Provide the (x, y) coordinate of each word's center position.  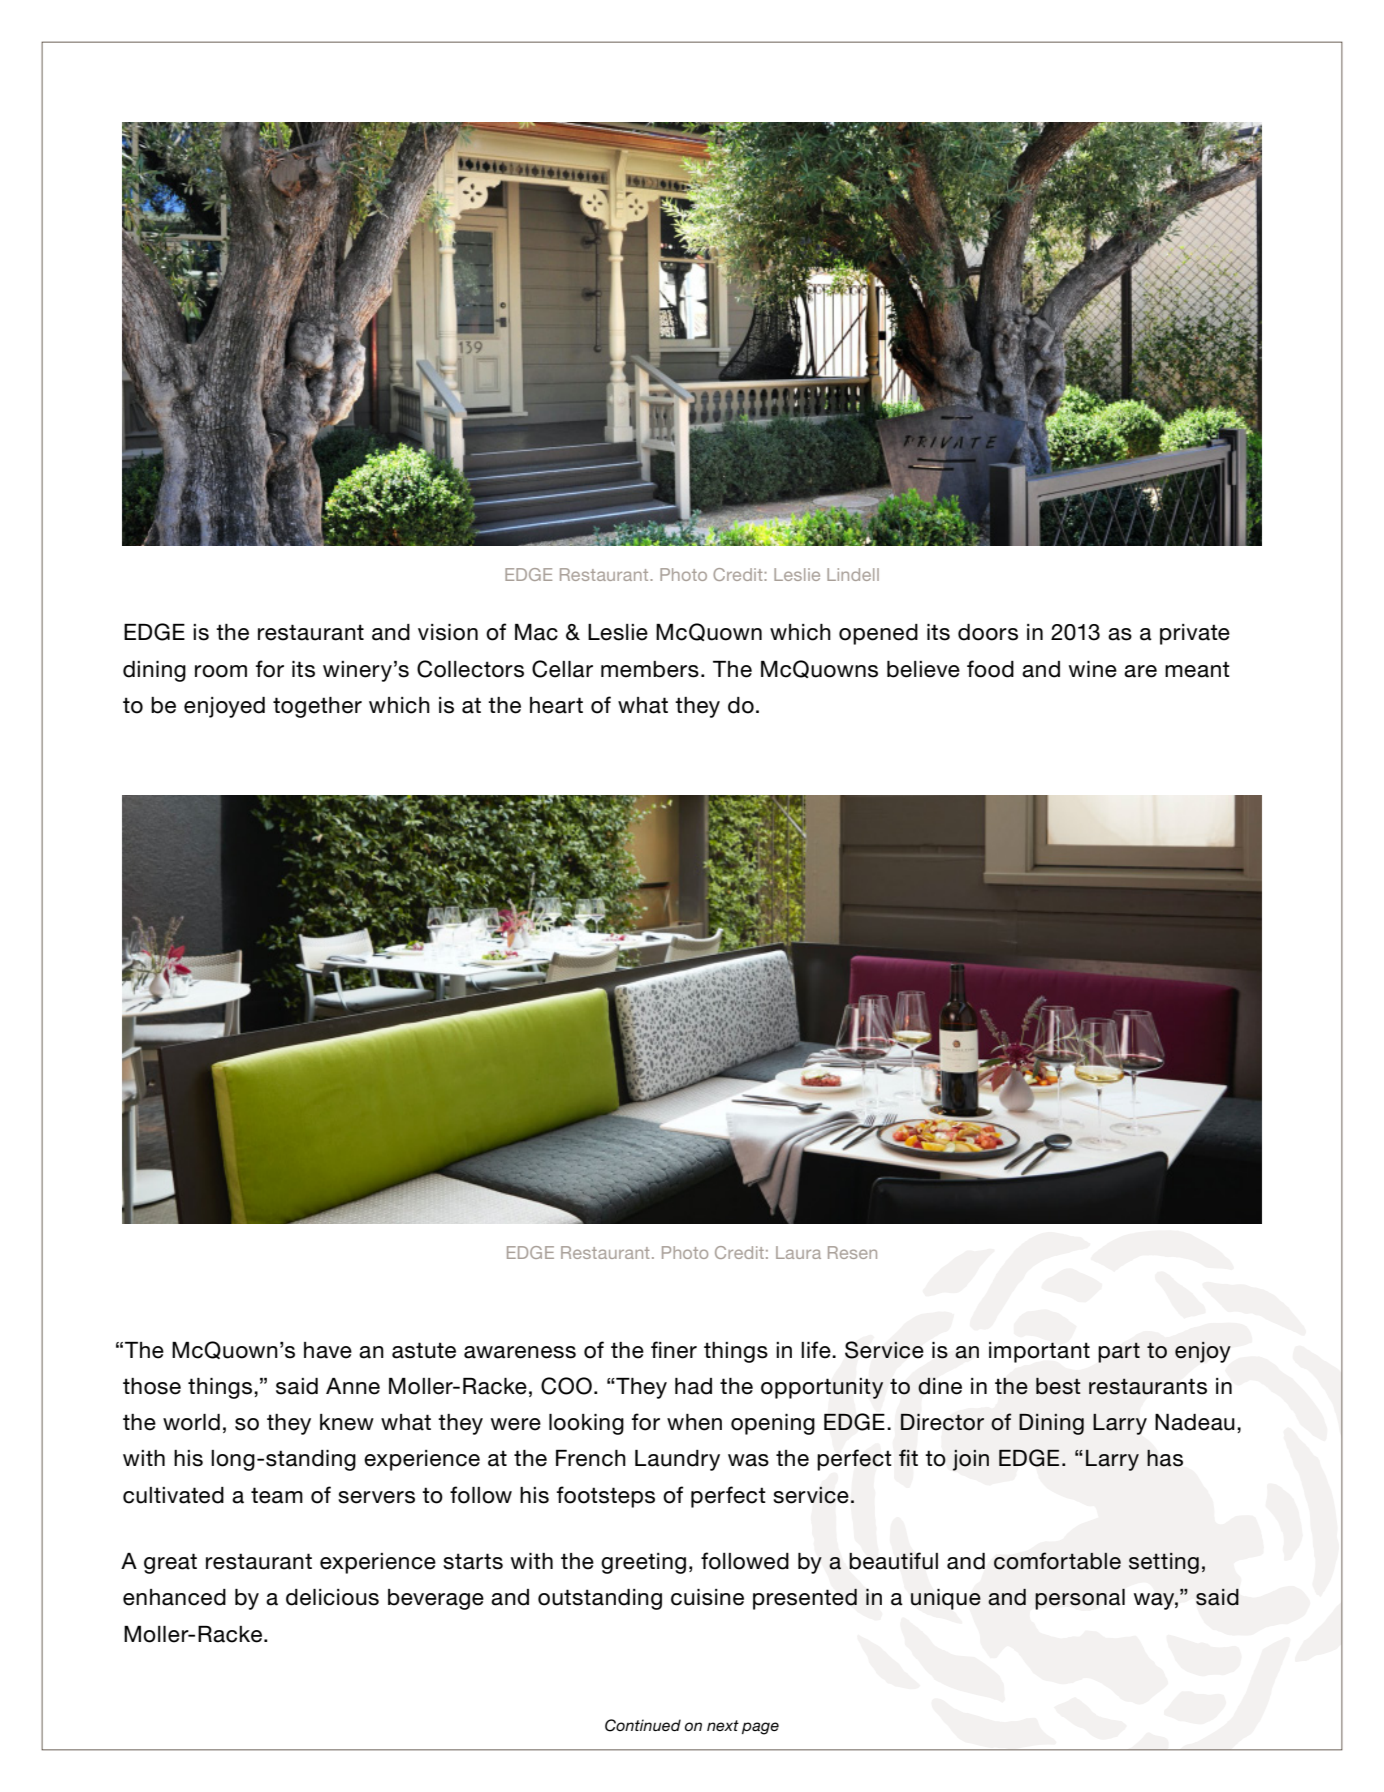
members (650, 669)
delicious (332, 1597)
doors (988, 632)
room (221, 671)
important (1039, 1352)
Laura (798, 1252)
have (328, 1350)
